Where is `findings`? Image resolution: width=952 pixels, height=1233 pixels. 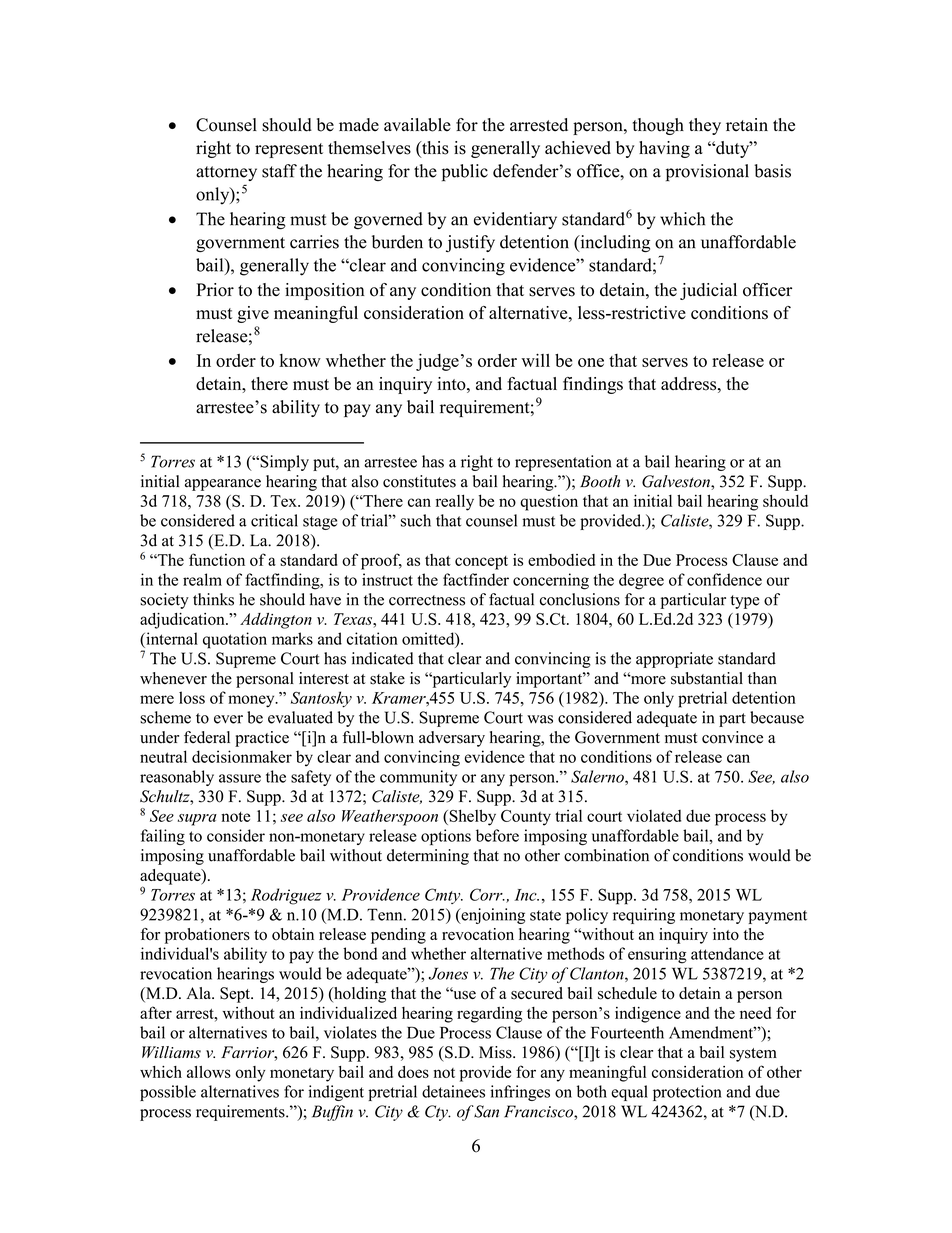 findings is located at coordinates (593, 385).
